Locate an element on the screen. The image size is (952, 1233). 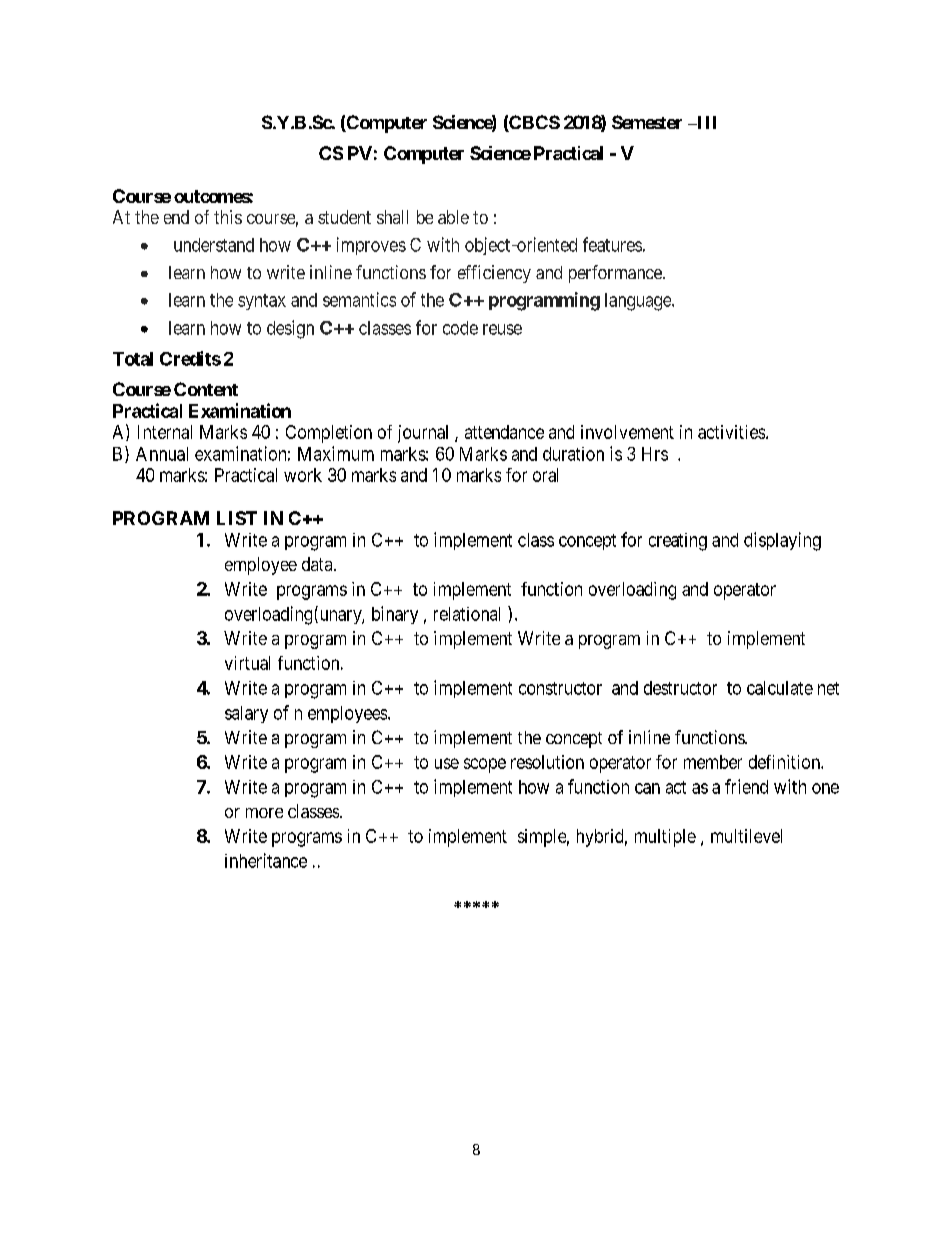
multilevel is located at coordinates (746, 836).
